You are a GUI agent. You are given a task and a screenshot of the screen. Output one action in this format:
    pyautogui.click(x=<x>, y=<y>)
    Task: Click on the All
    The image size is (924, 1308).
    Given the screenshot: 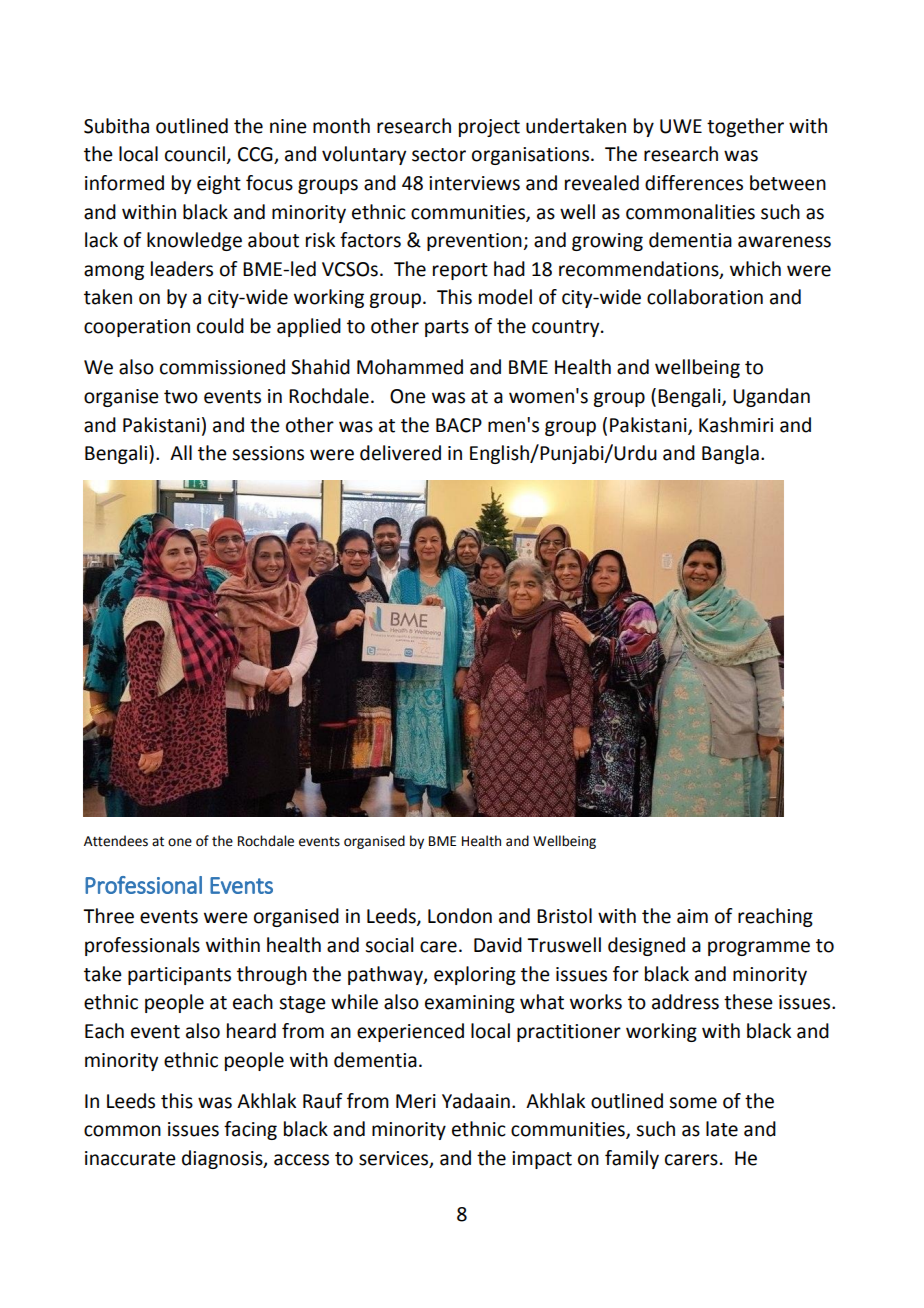 What is the action you would take?
    pyautogui.click(x=181, y=452)
